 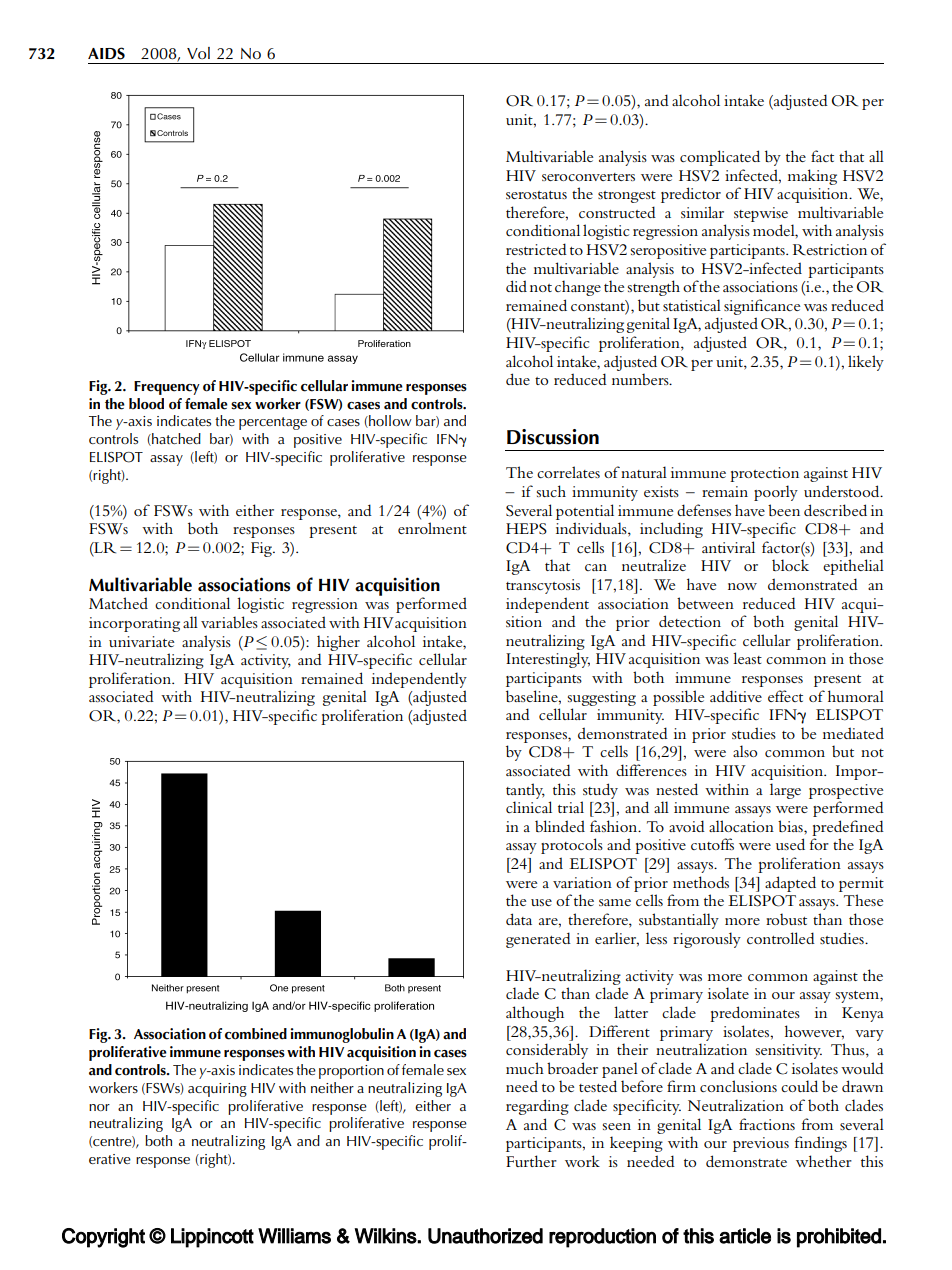 I want to click on complicated, so click(x=720, y=158).
